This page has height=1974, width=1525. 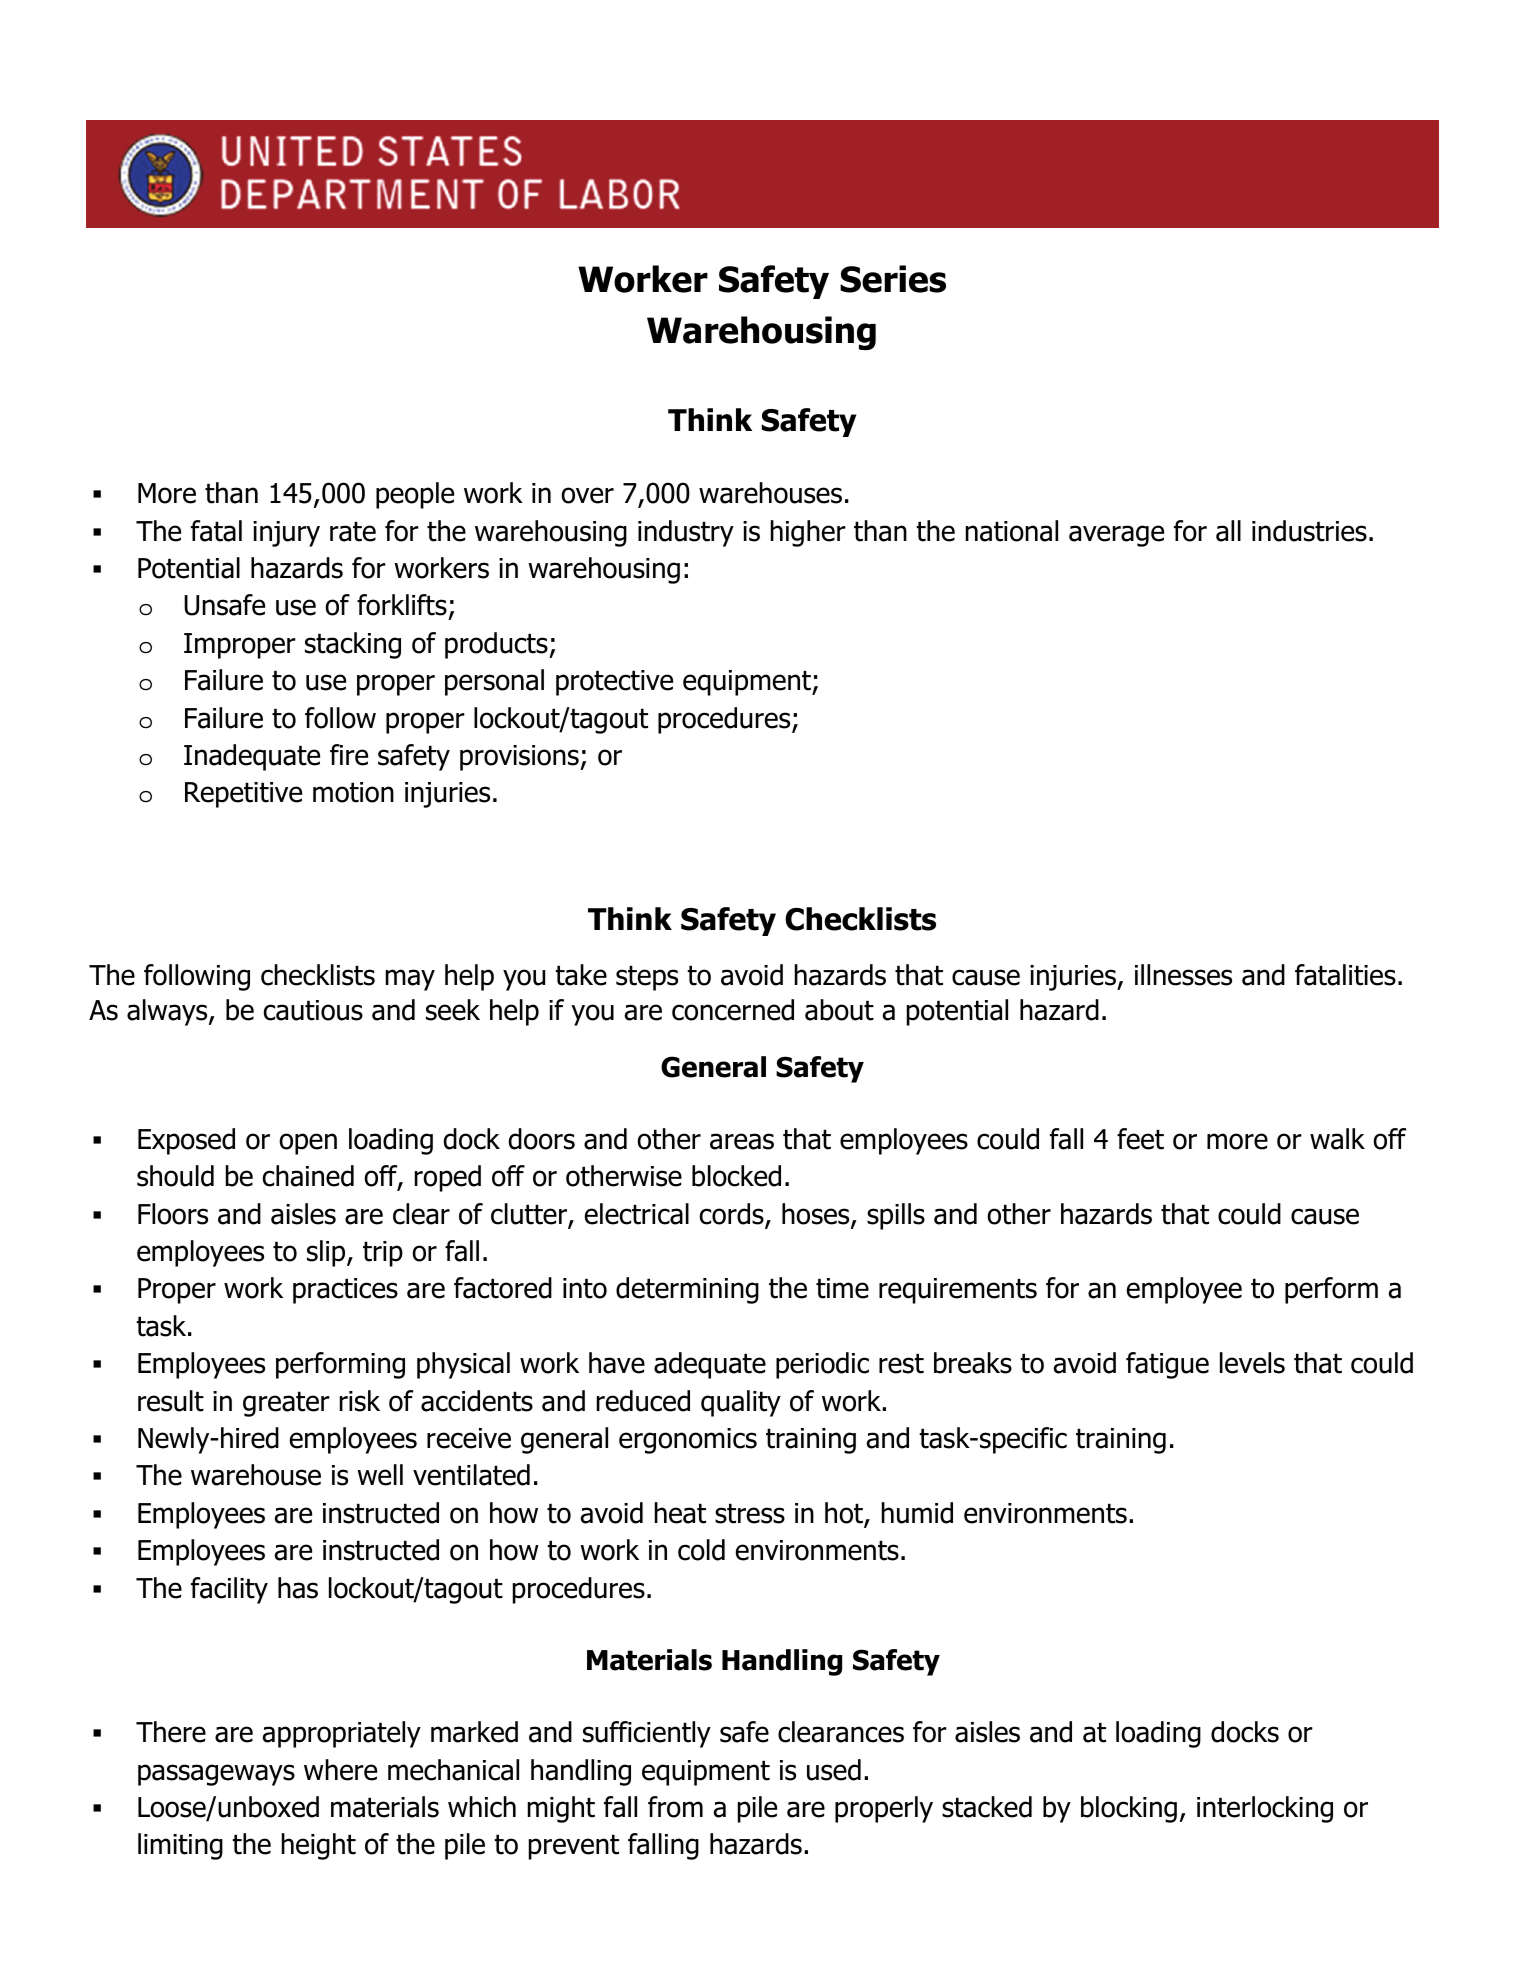 What do you see at coordinates (687, 1290) in the page?
I see `determining` at bounding box center [687, 1290].
